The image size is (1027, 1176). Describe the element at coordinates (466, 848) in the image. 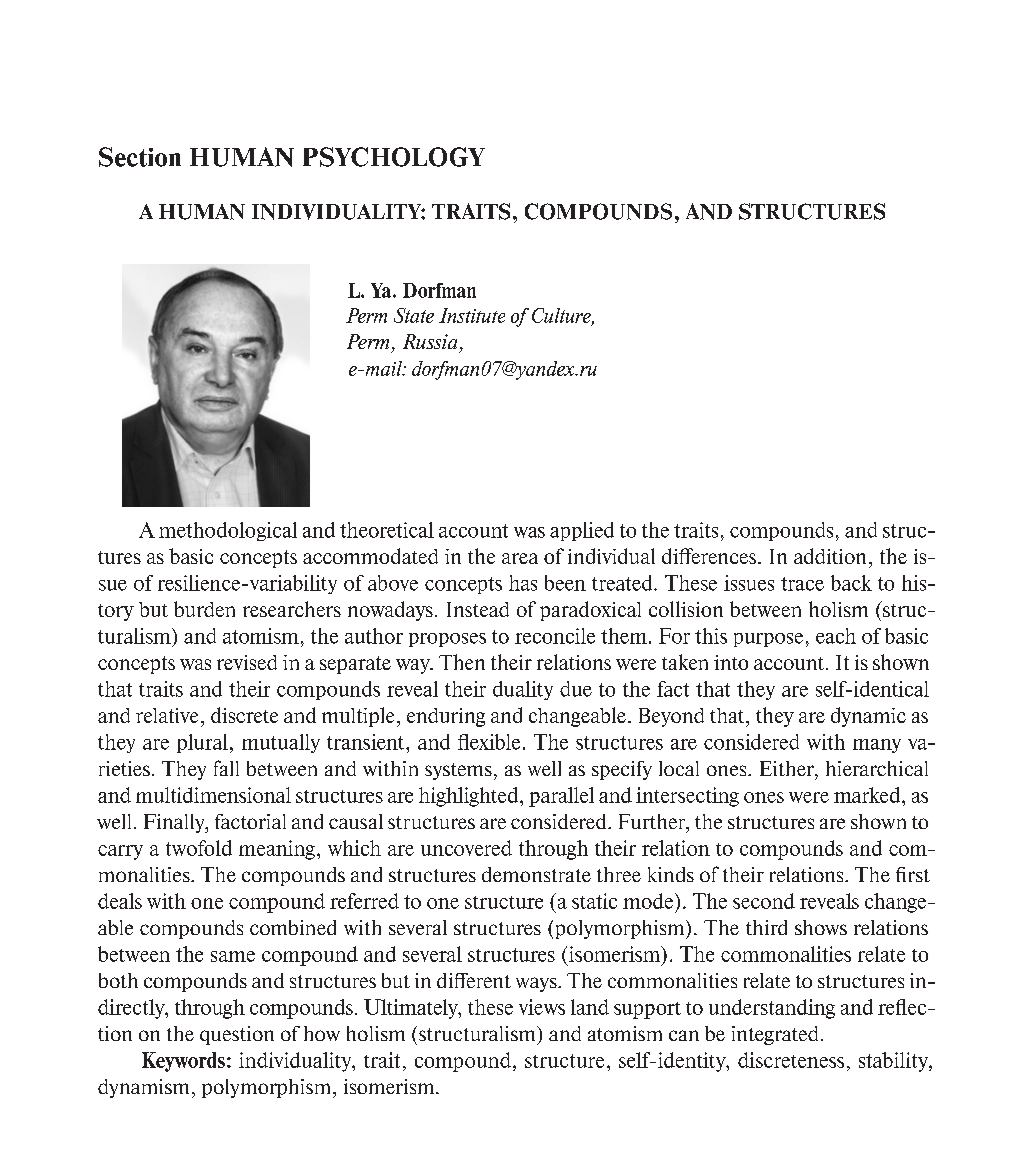

I see `uncovered` at that location.
